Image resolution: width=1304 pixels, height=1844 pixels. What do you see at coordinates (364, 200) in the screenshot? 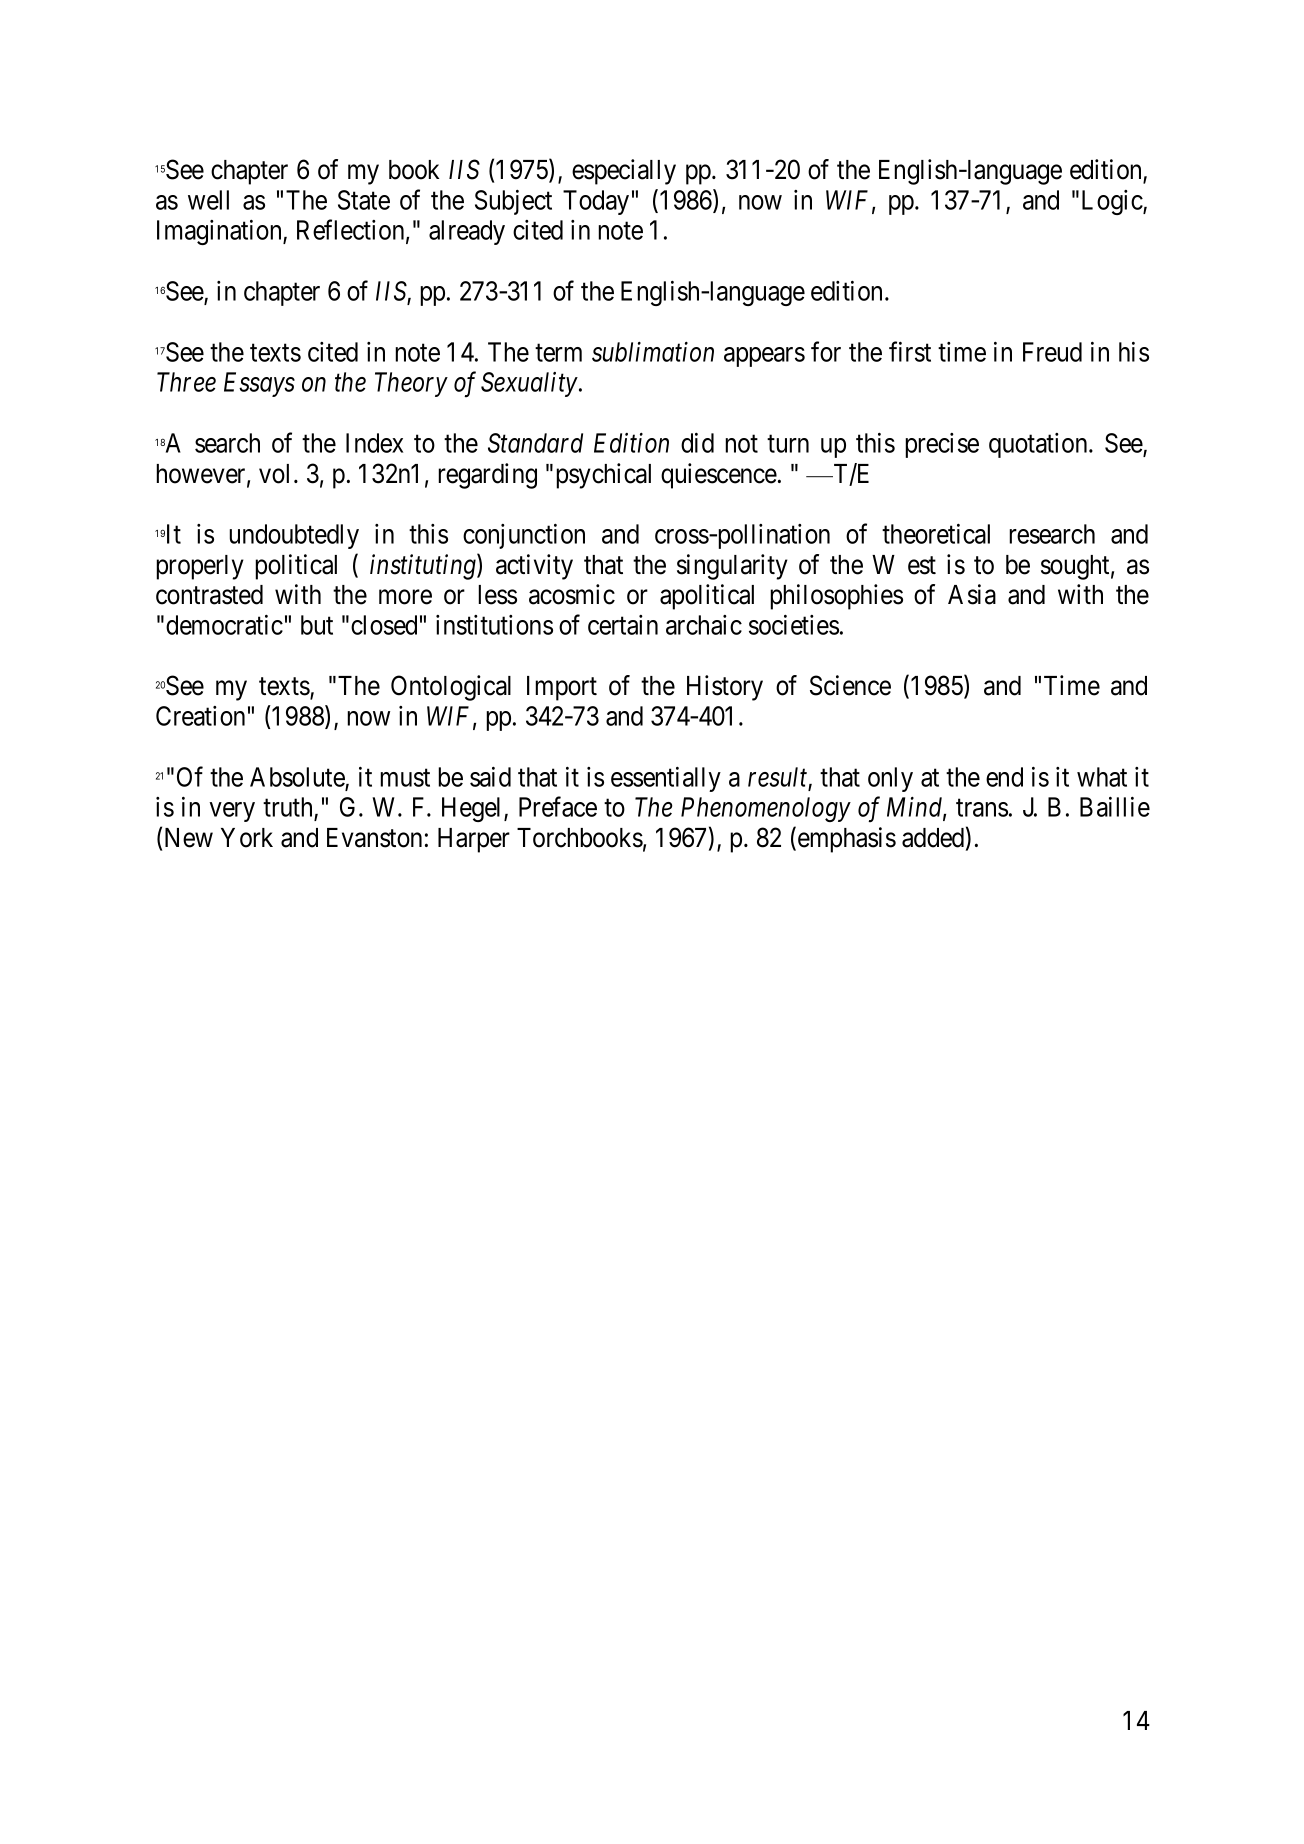
I see `State` at bounding box center [364, 200].
